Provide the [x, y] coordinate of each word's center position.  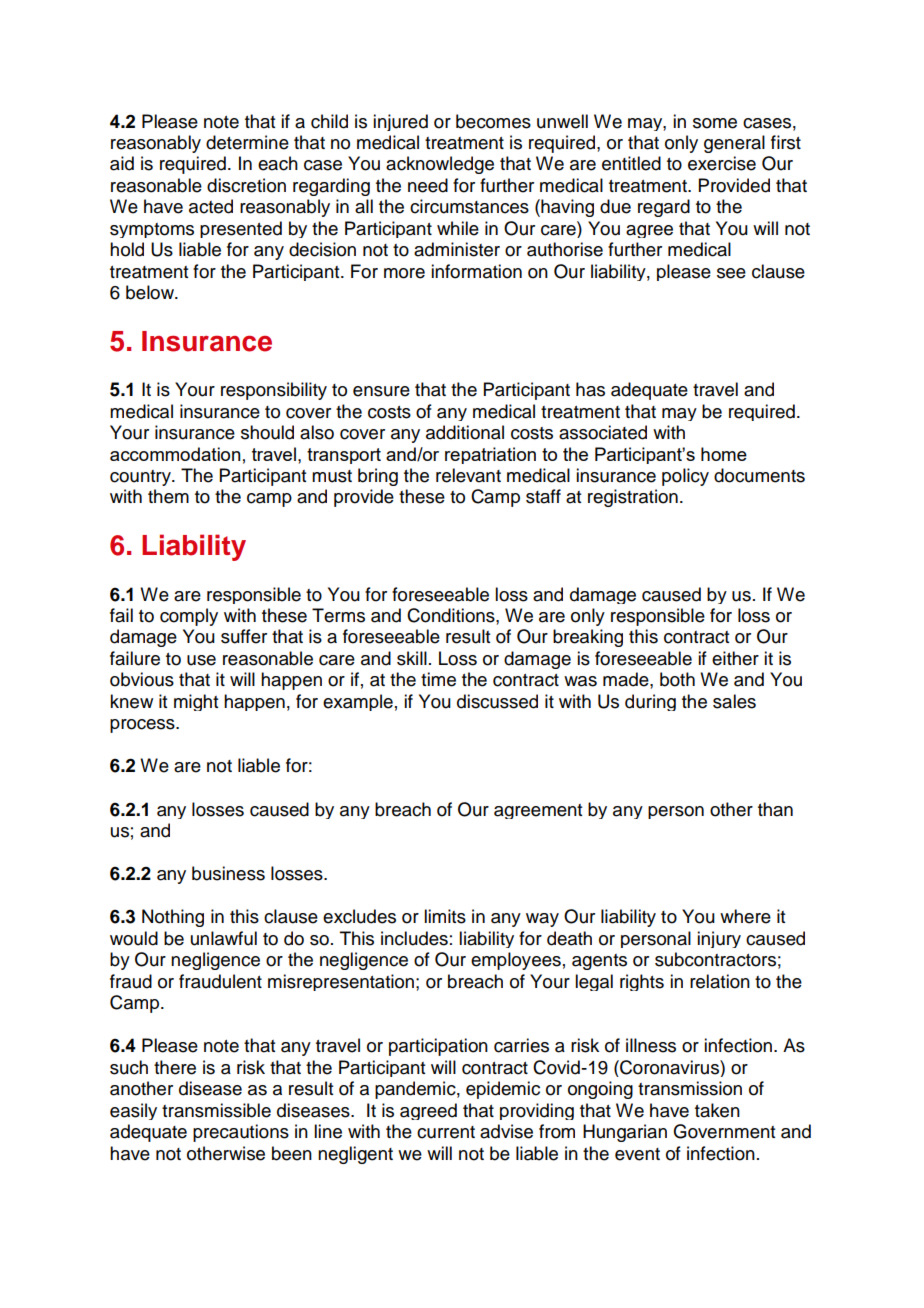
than [775, 809]
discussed [497, 701]
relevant [468, 475]
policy [685, 477]
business [228, 873]
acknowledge [440, 165]
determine [247, 142]
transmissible [216, 1110]
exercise [722, 163]
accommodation [175, 454]
